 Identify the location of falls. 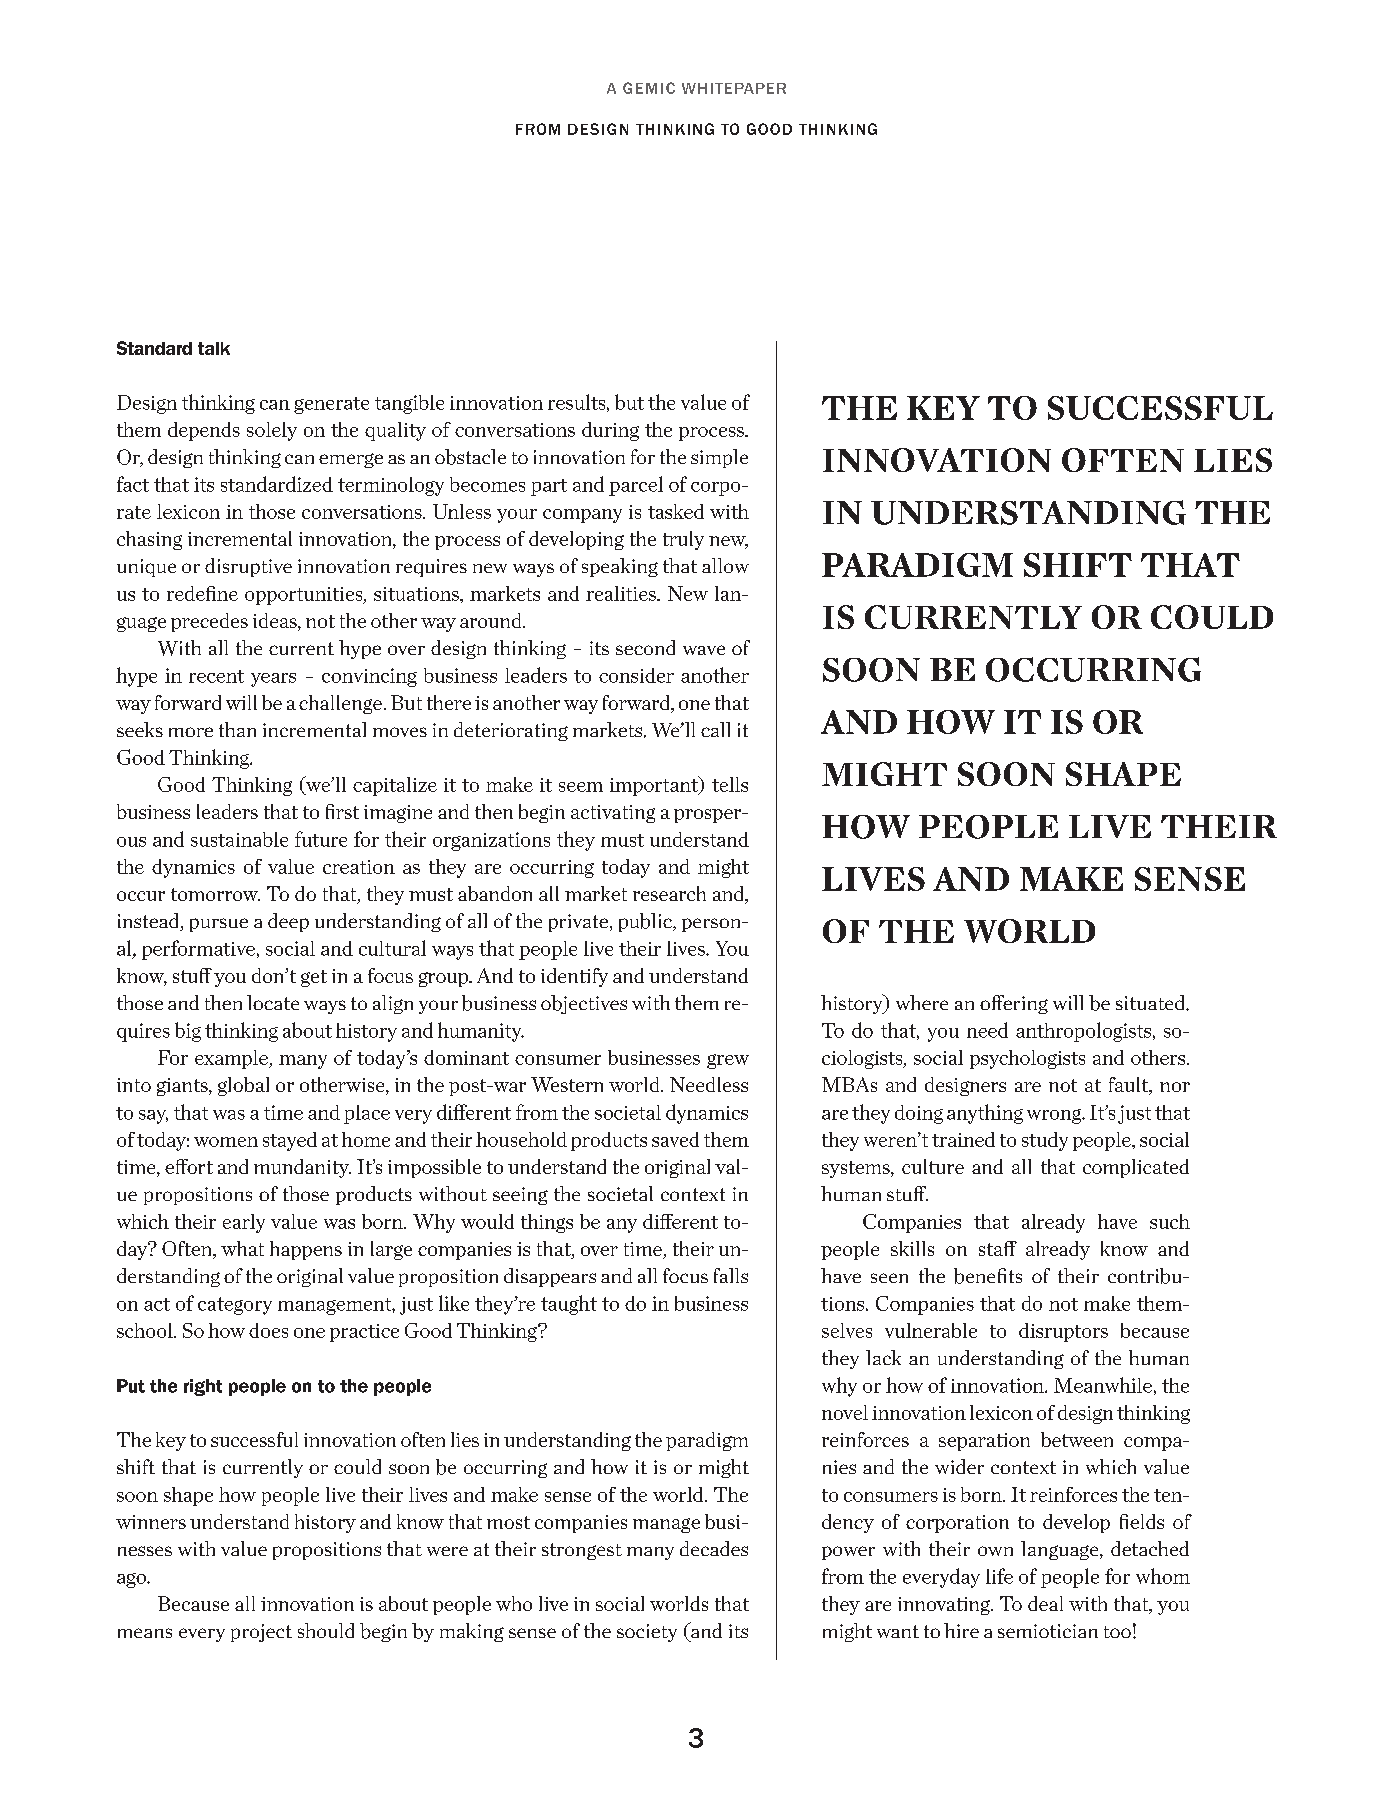
(731, 1275).
